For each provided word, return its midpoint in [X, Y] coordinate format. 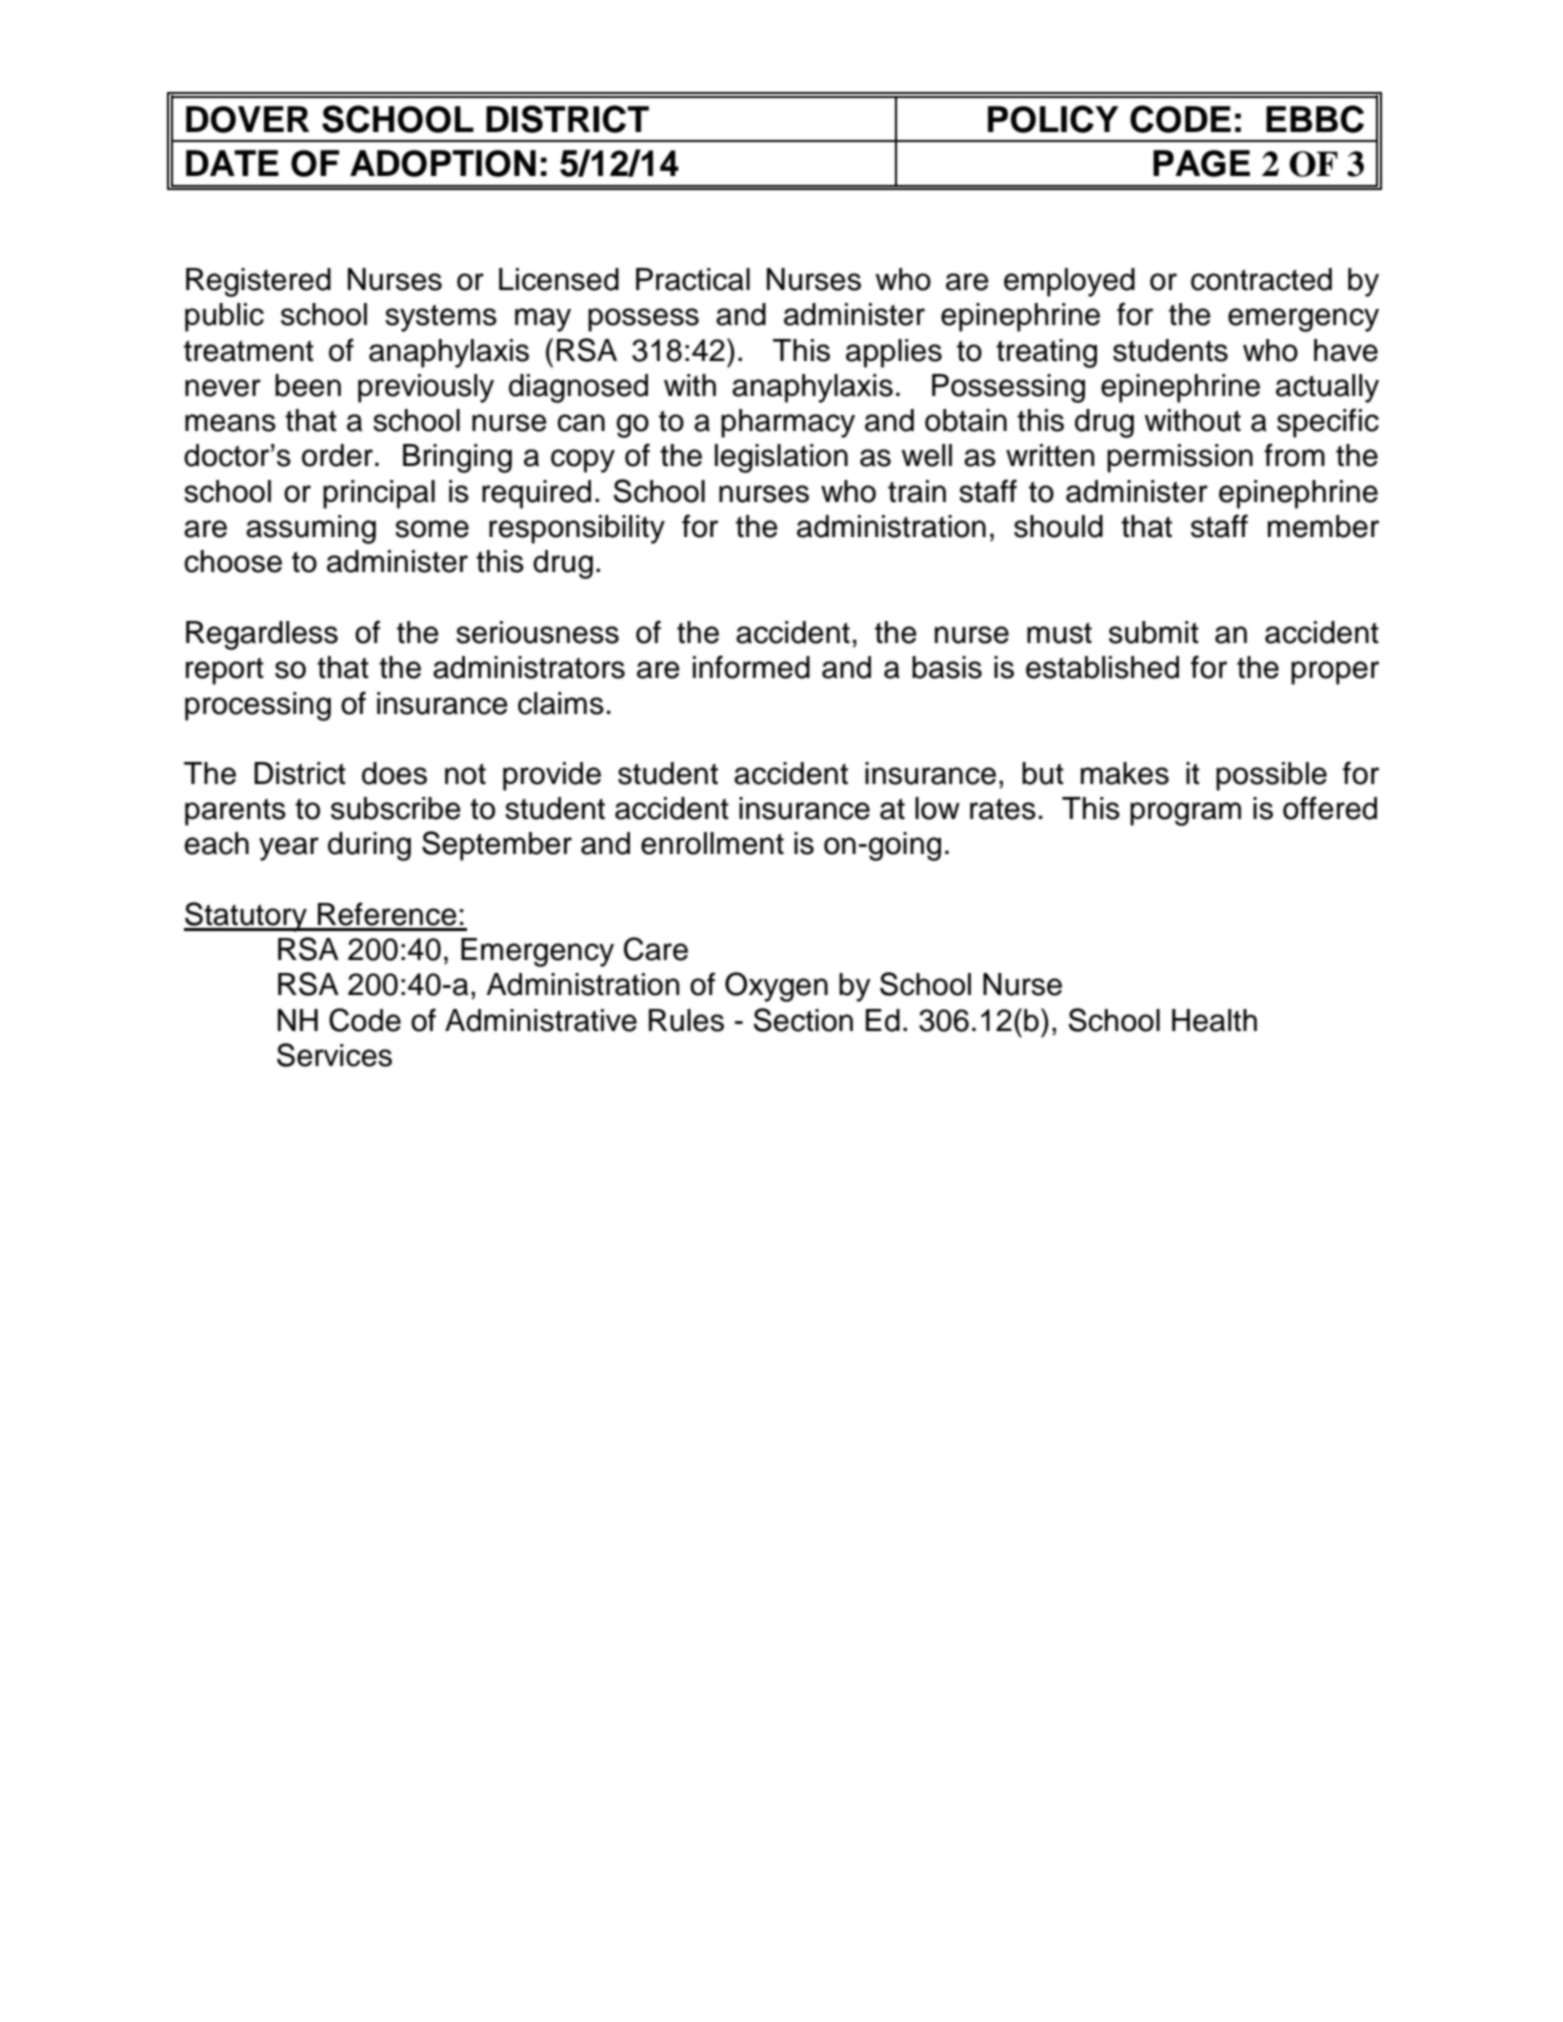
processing [258, 706]
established [1102, 667]
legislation [781, 458]
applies [894, 353]
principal [379, 494]
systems [441, 318]
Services [334, 1055]
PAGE [1201, 163]
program [1185, 814]
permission [1180, 458]
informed [751, 667]
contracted [1261, 279]
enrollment [712, 843]
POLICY [1053, 119]
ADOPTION [443, 163]
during [369, 846]
